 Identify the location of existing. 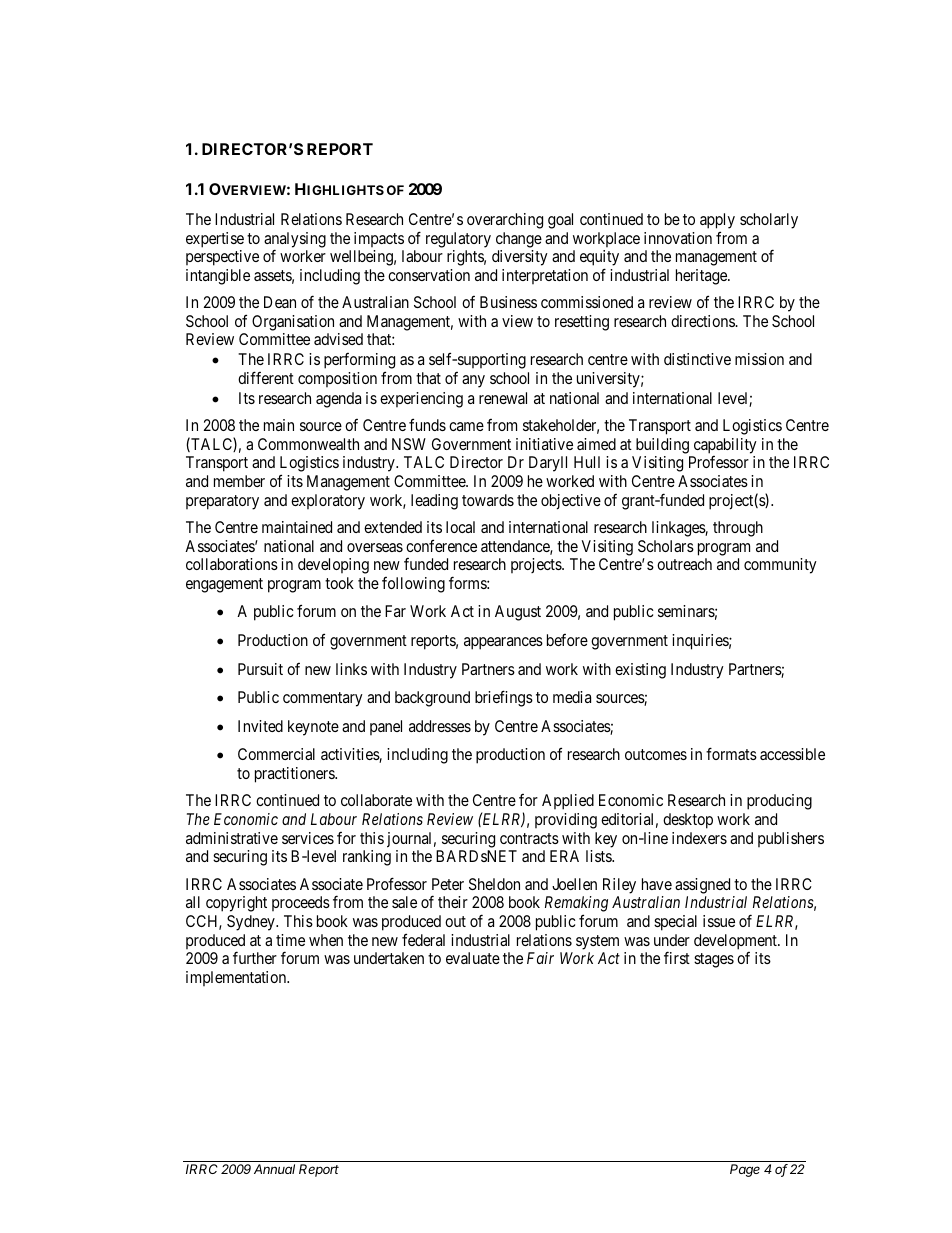
(640, 671).
